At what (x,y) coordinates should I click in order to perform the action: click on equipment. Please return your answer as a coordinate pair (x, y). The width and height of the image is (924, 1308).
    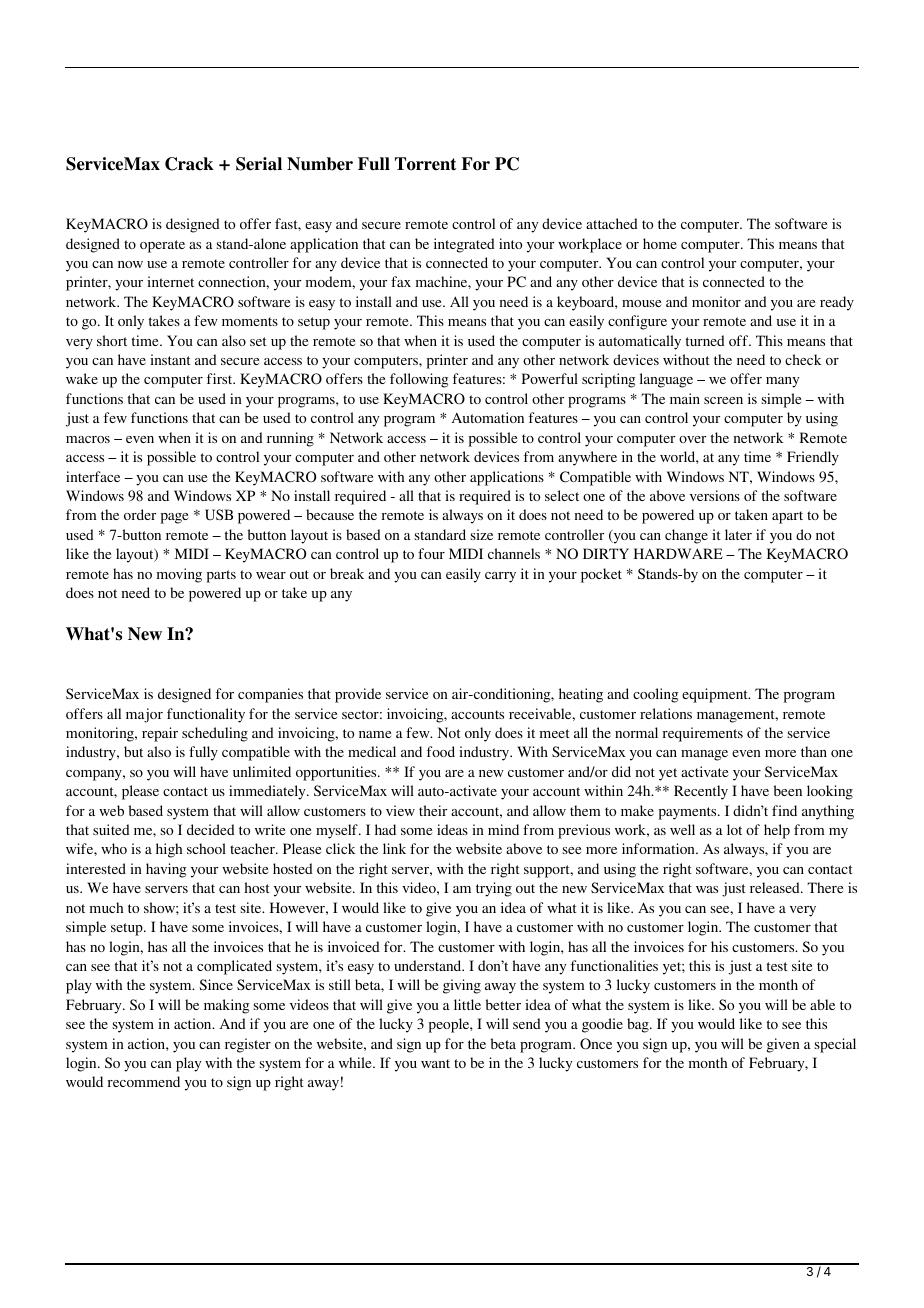
    Looking at the image, I should click on (716, 695).
